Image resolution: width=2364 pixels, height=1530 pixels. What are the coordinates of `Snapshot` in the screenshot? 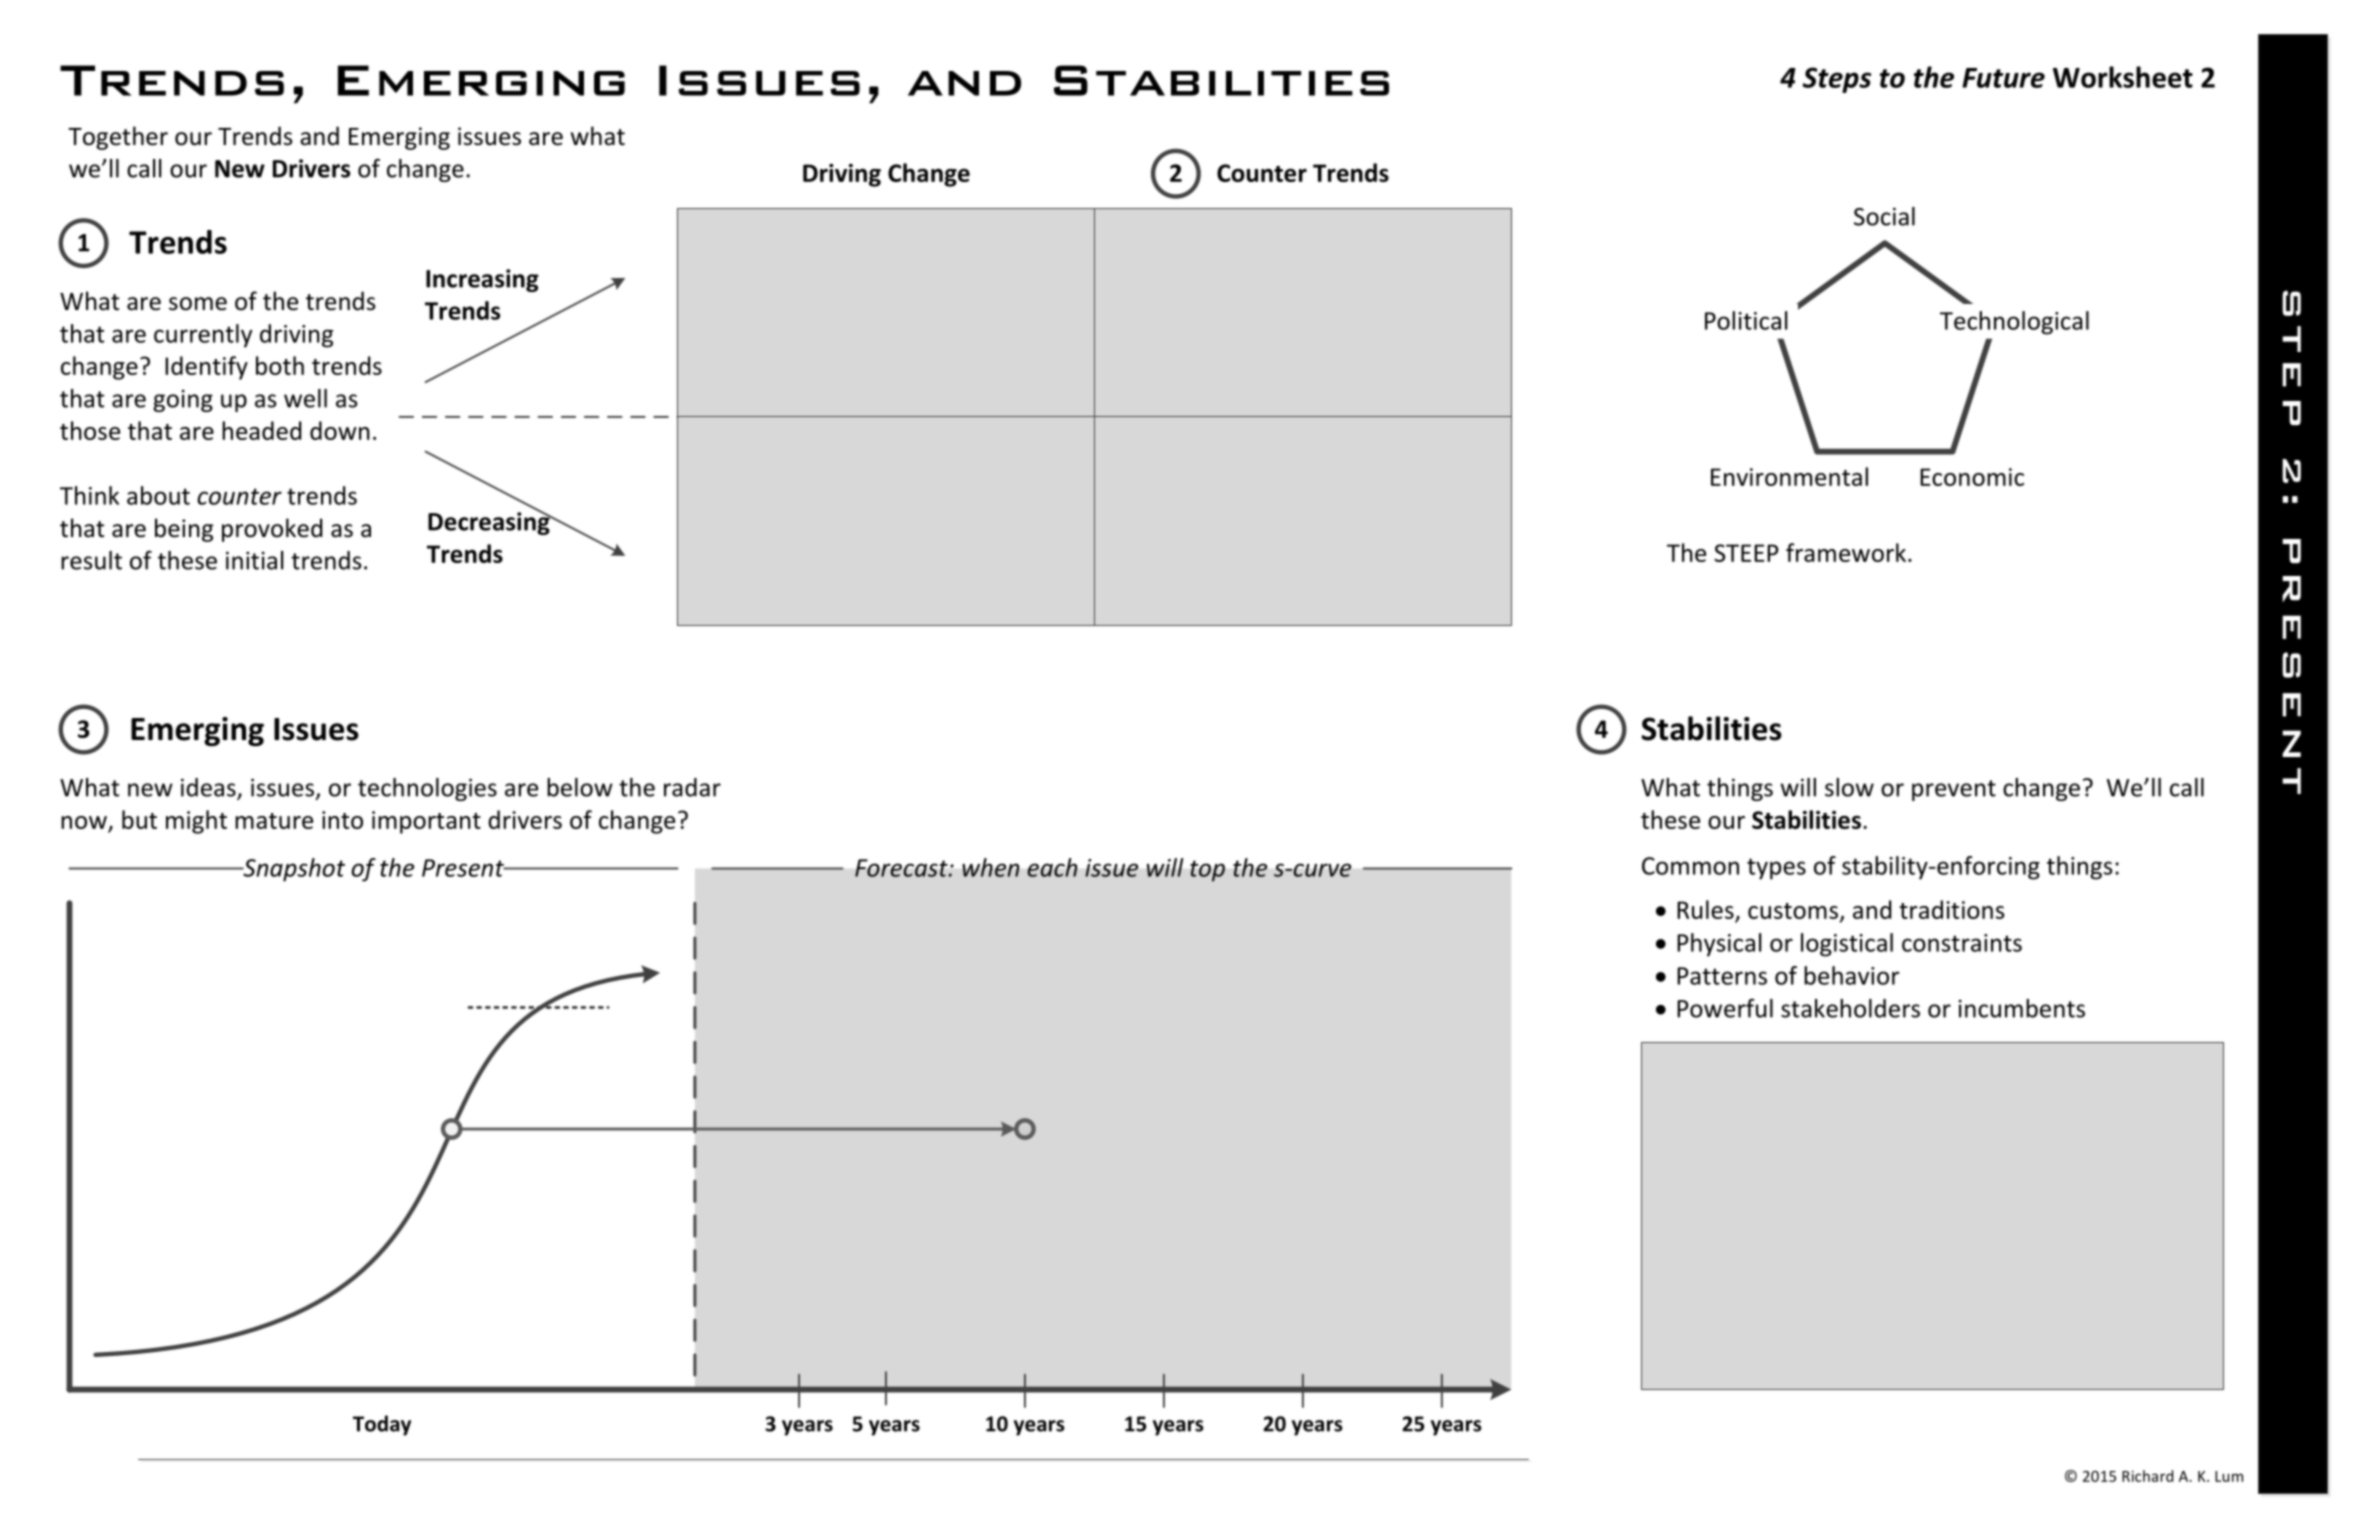 It's located at (293, 870).
